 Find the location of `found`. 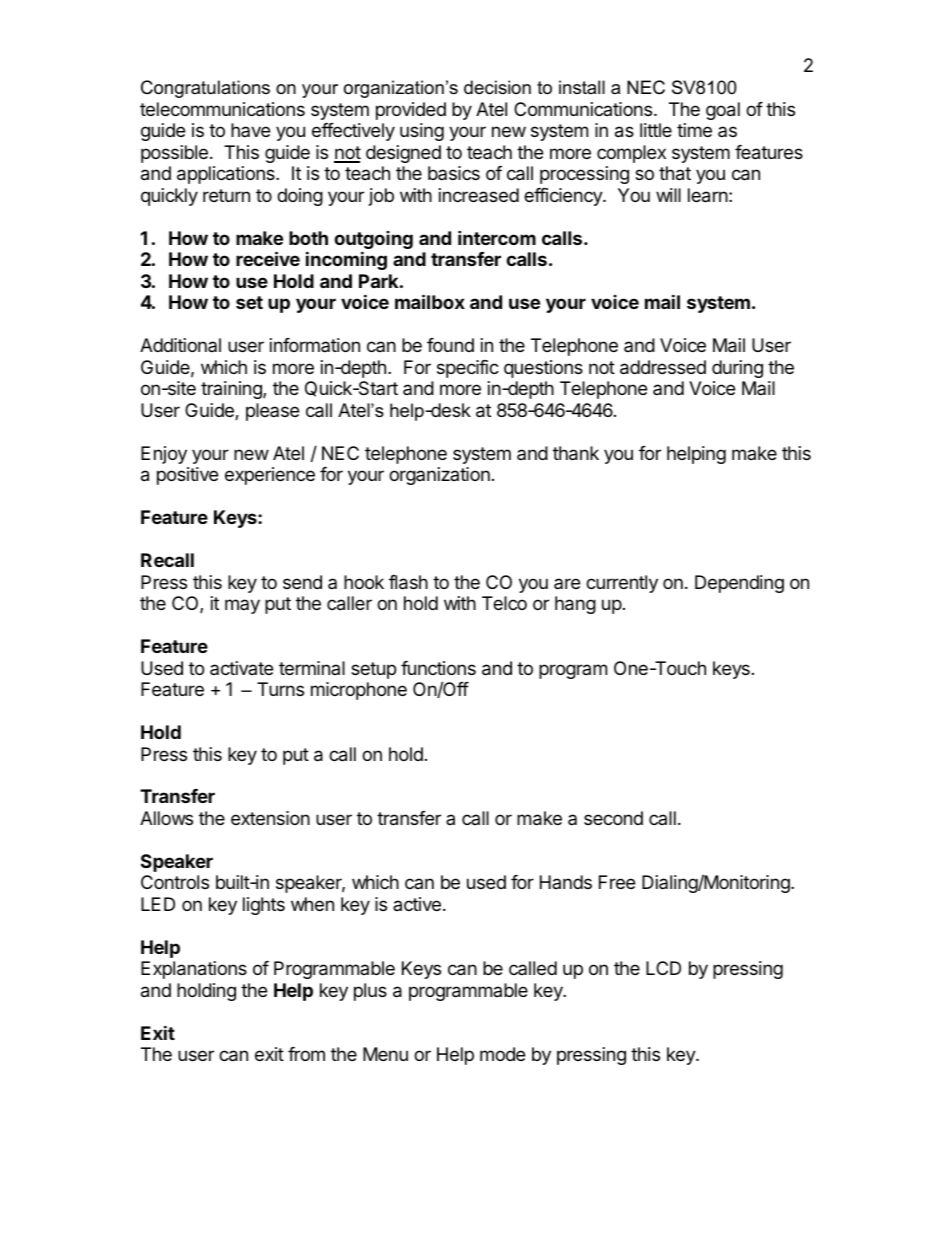

found is located at coordinates (450, 345).
